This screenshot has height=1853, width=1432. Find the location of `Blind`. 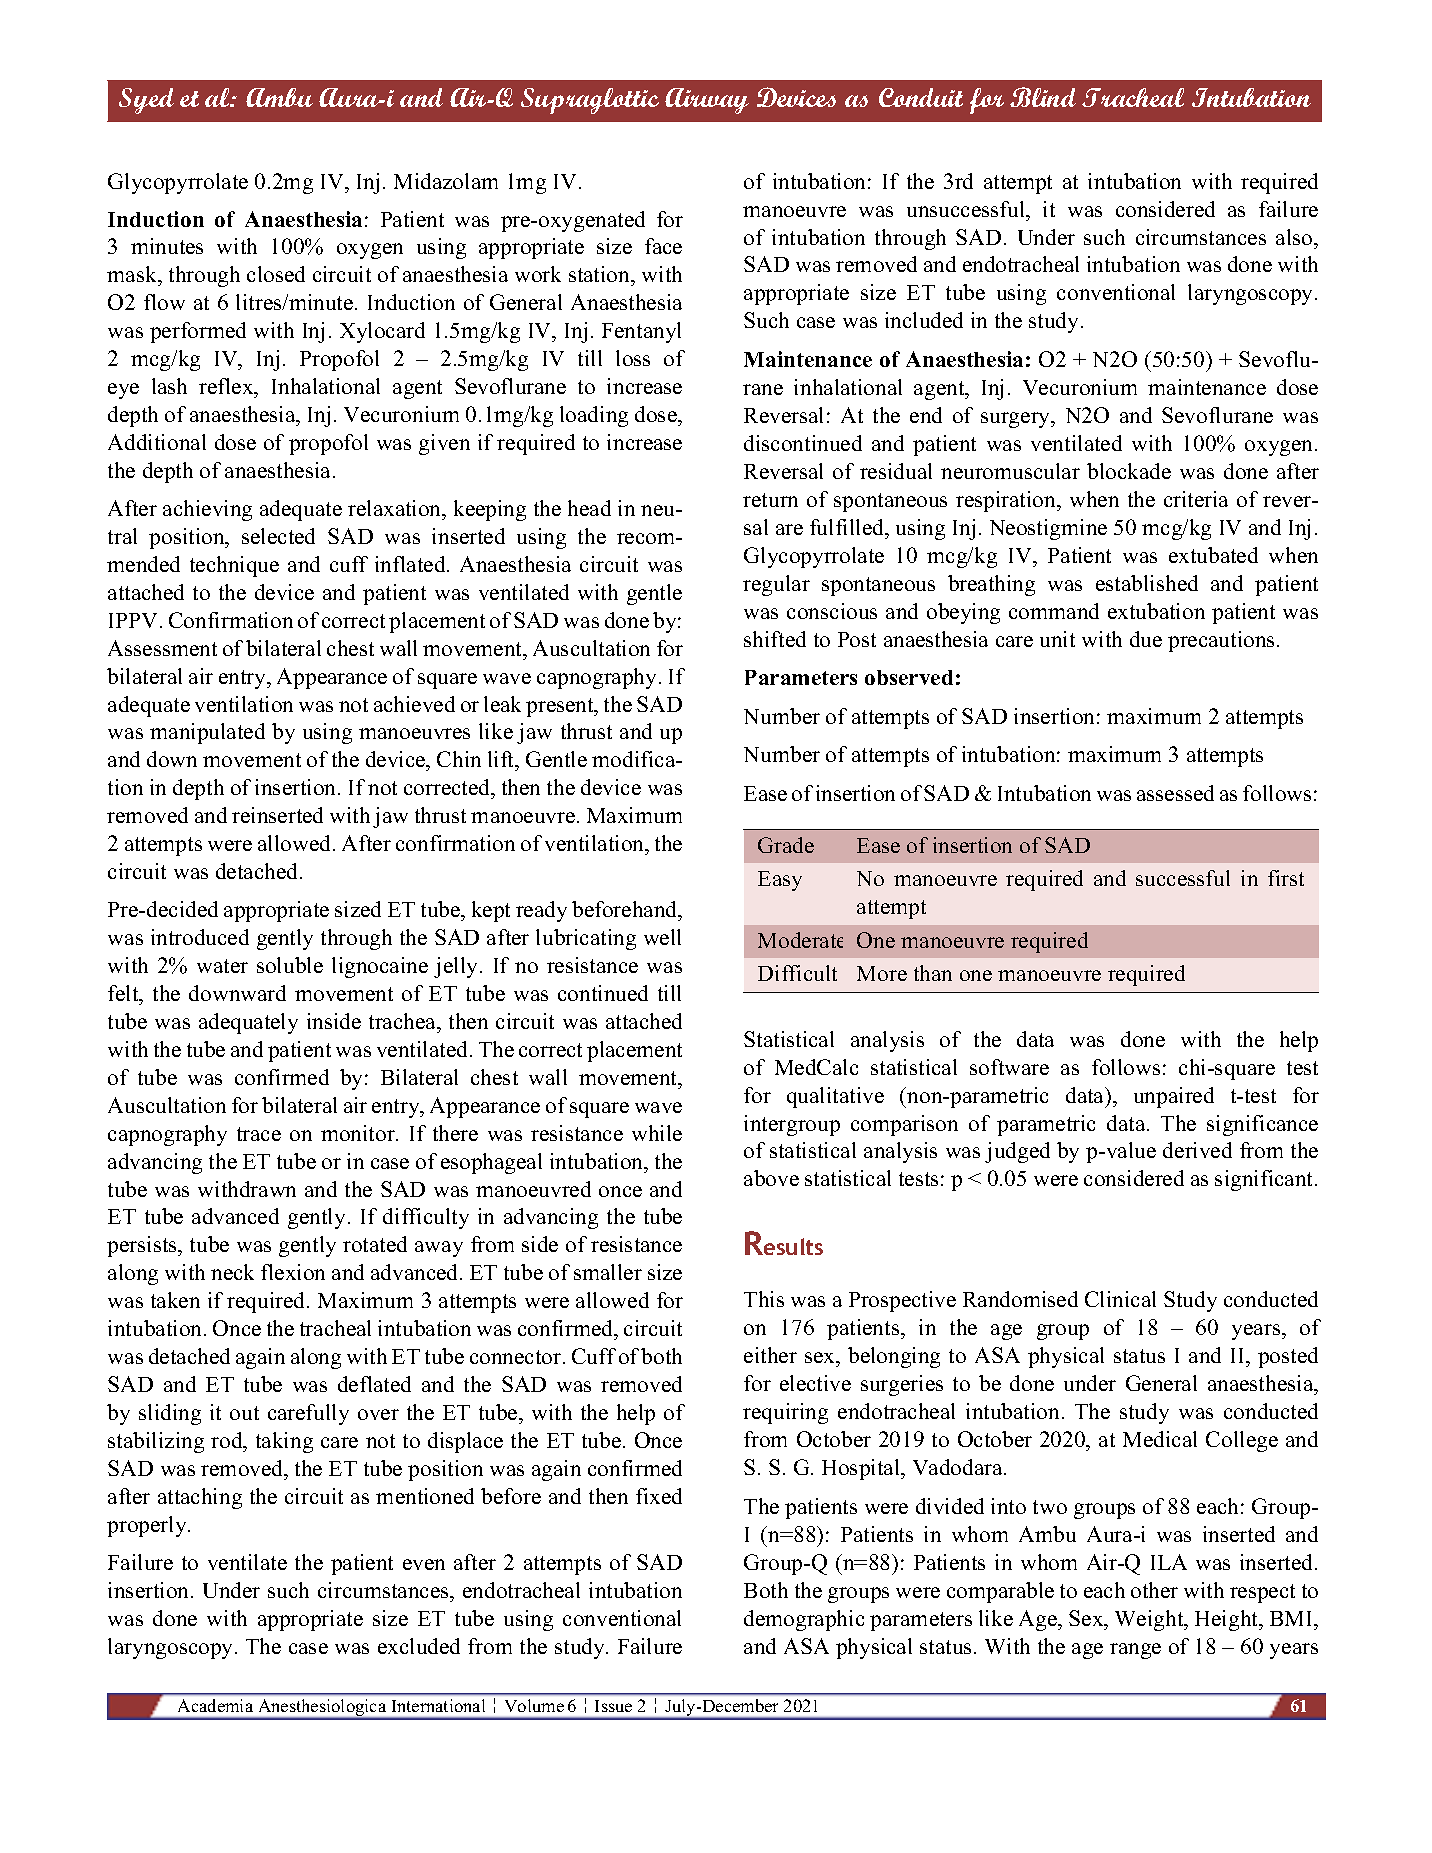

Blind is located at coordinates (1043, 97).
